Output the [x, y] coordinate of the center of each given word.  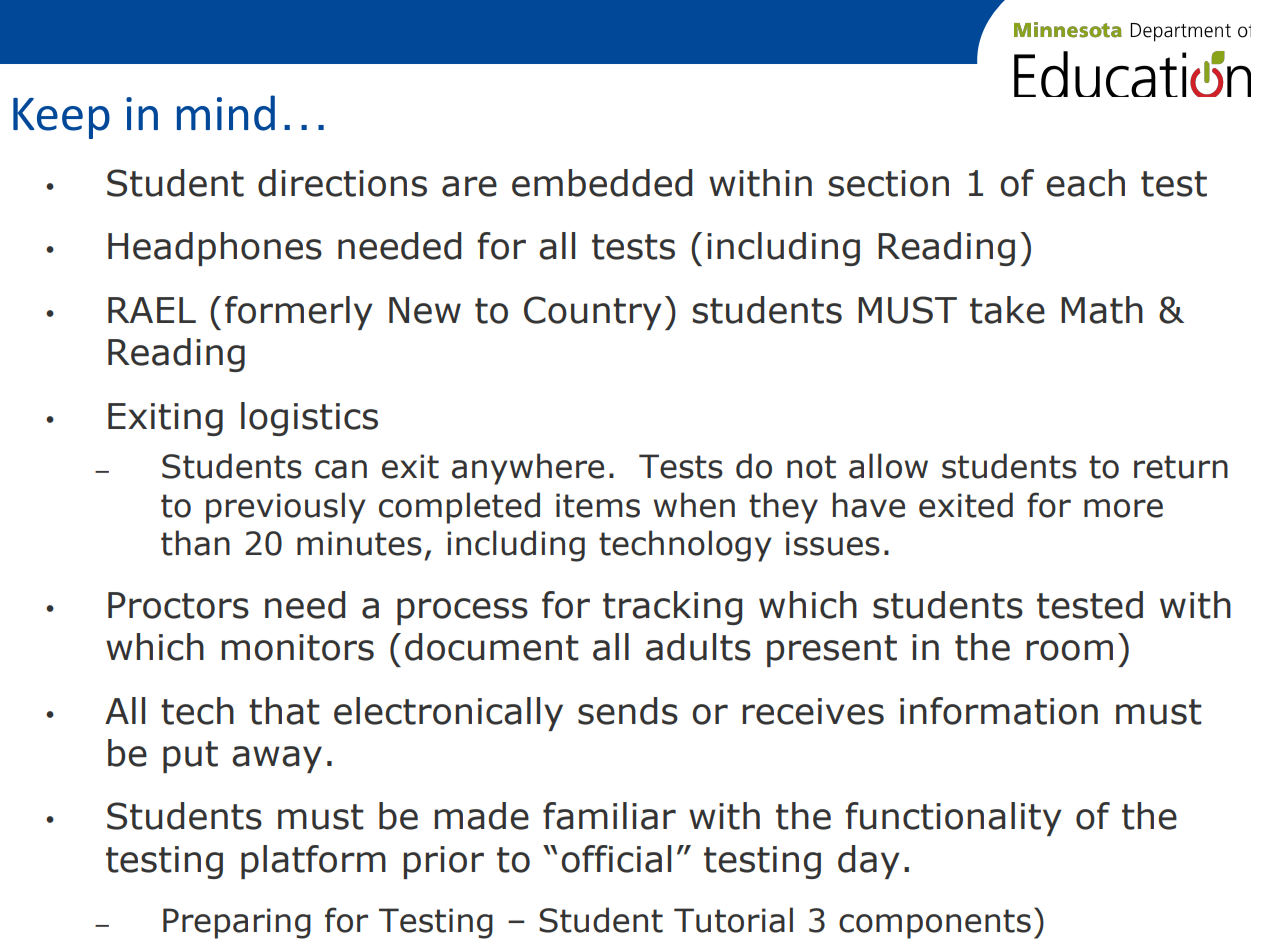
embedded [602, 183]
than [195, 543]
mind [226, 113]
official [616, 859]
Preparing [237, 923]
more [1123, 508]
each [1085, 183]
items [598, 505]
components [935, 924]
